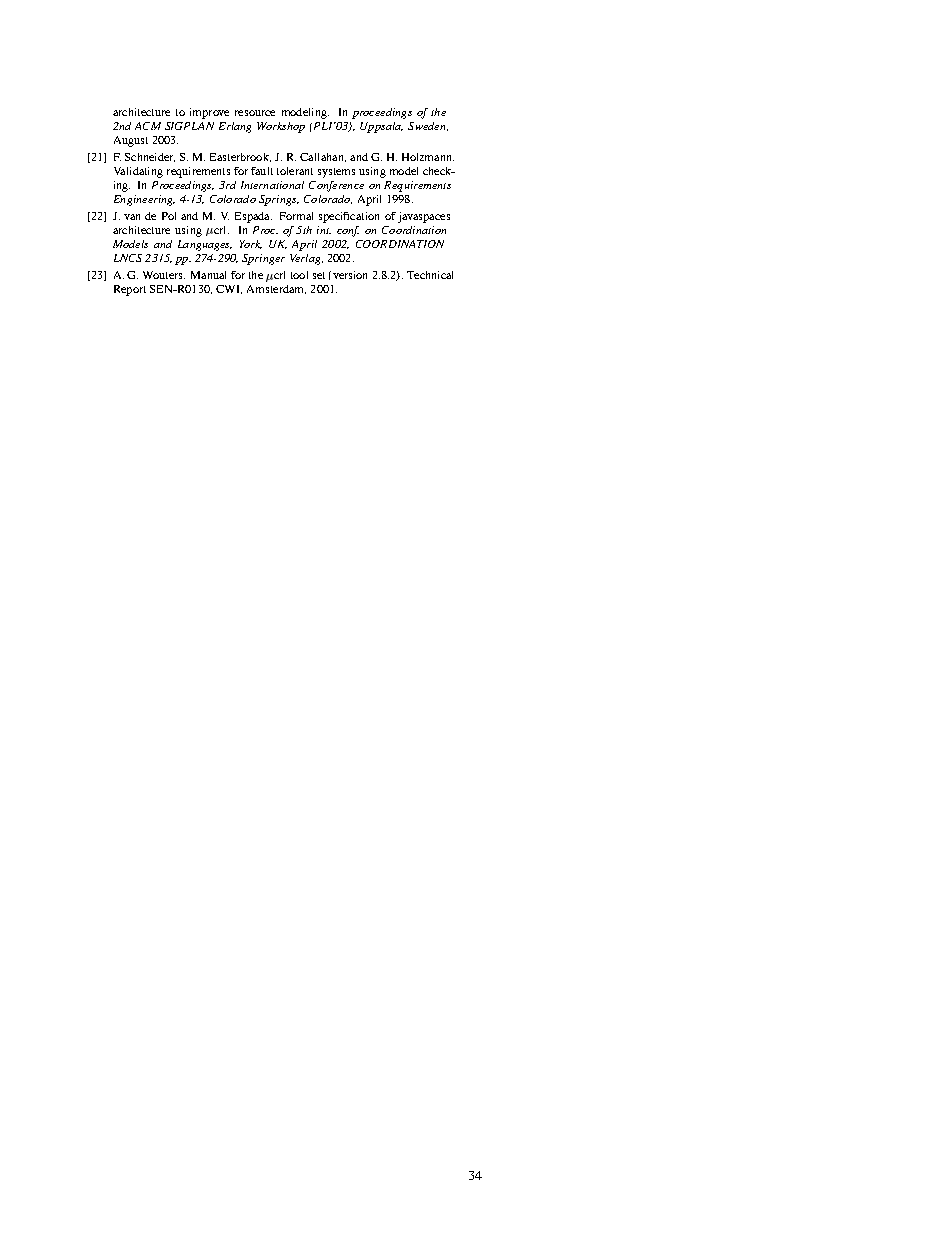  What do you see at coordinates (150, 157) in the document?
I see `Schneider` at bounding box center [150, 157].
